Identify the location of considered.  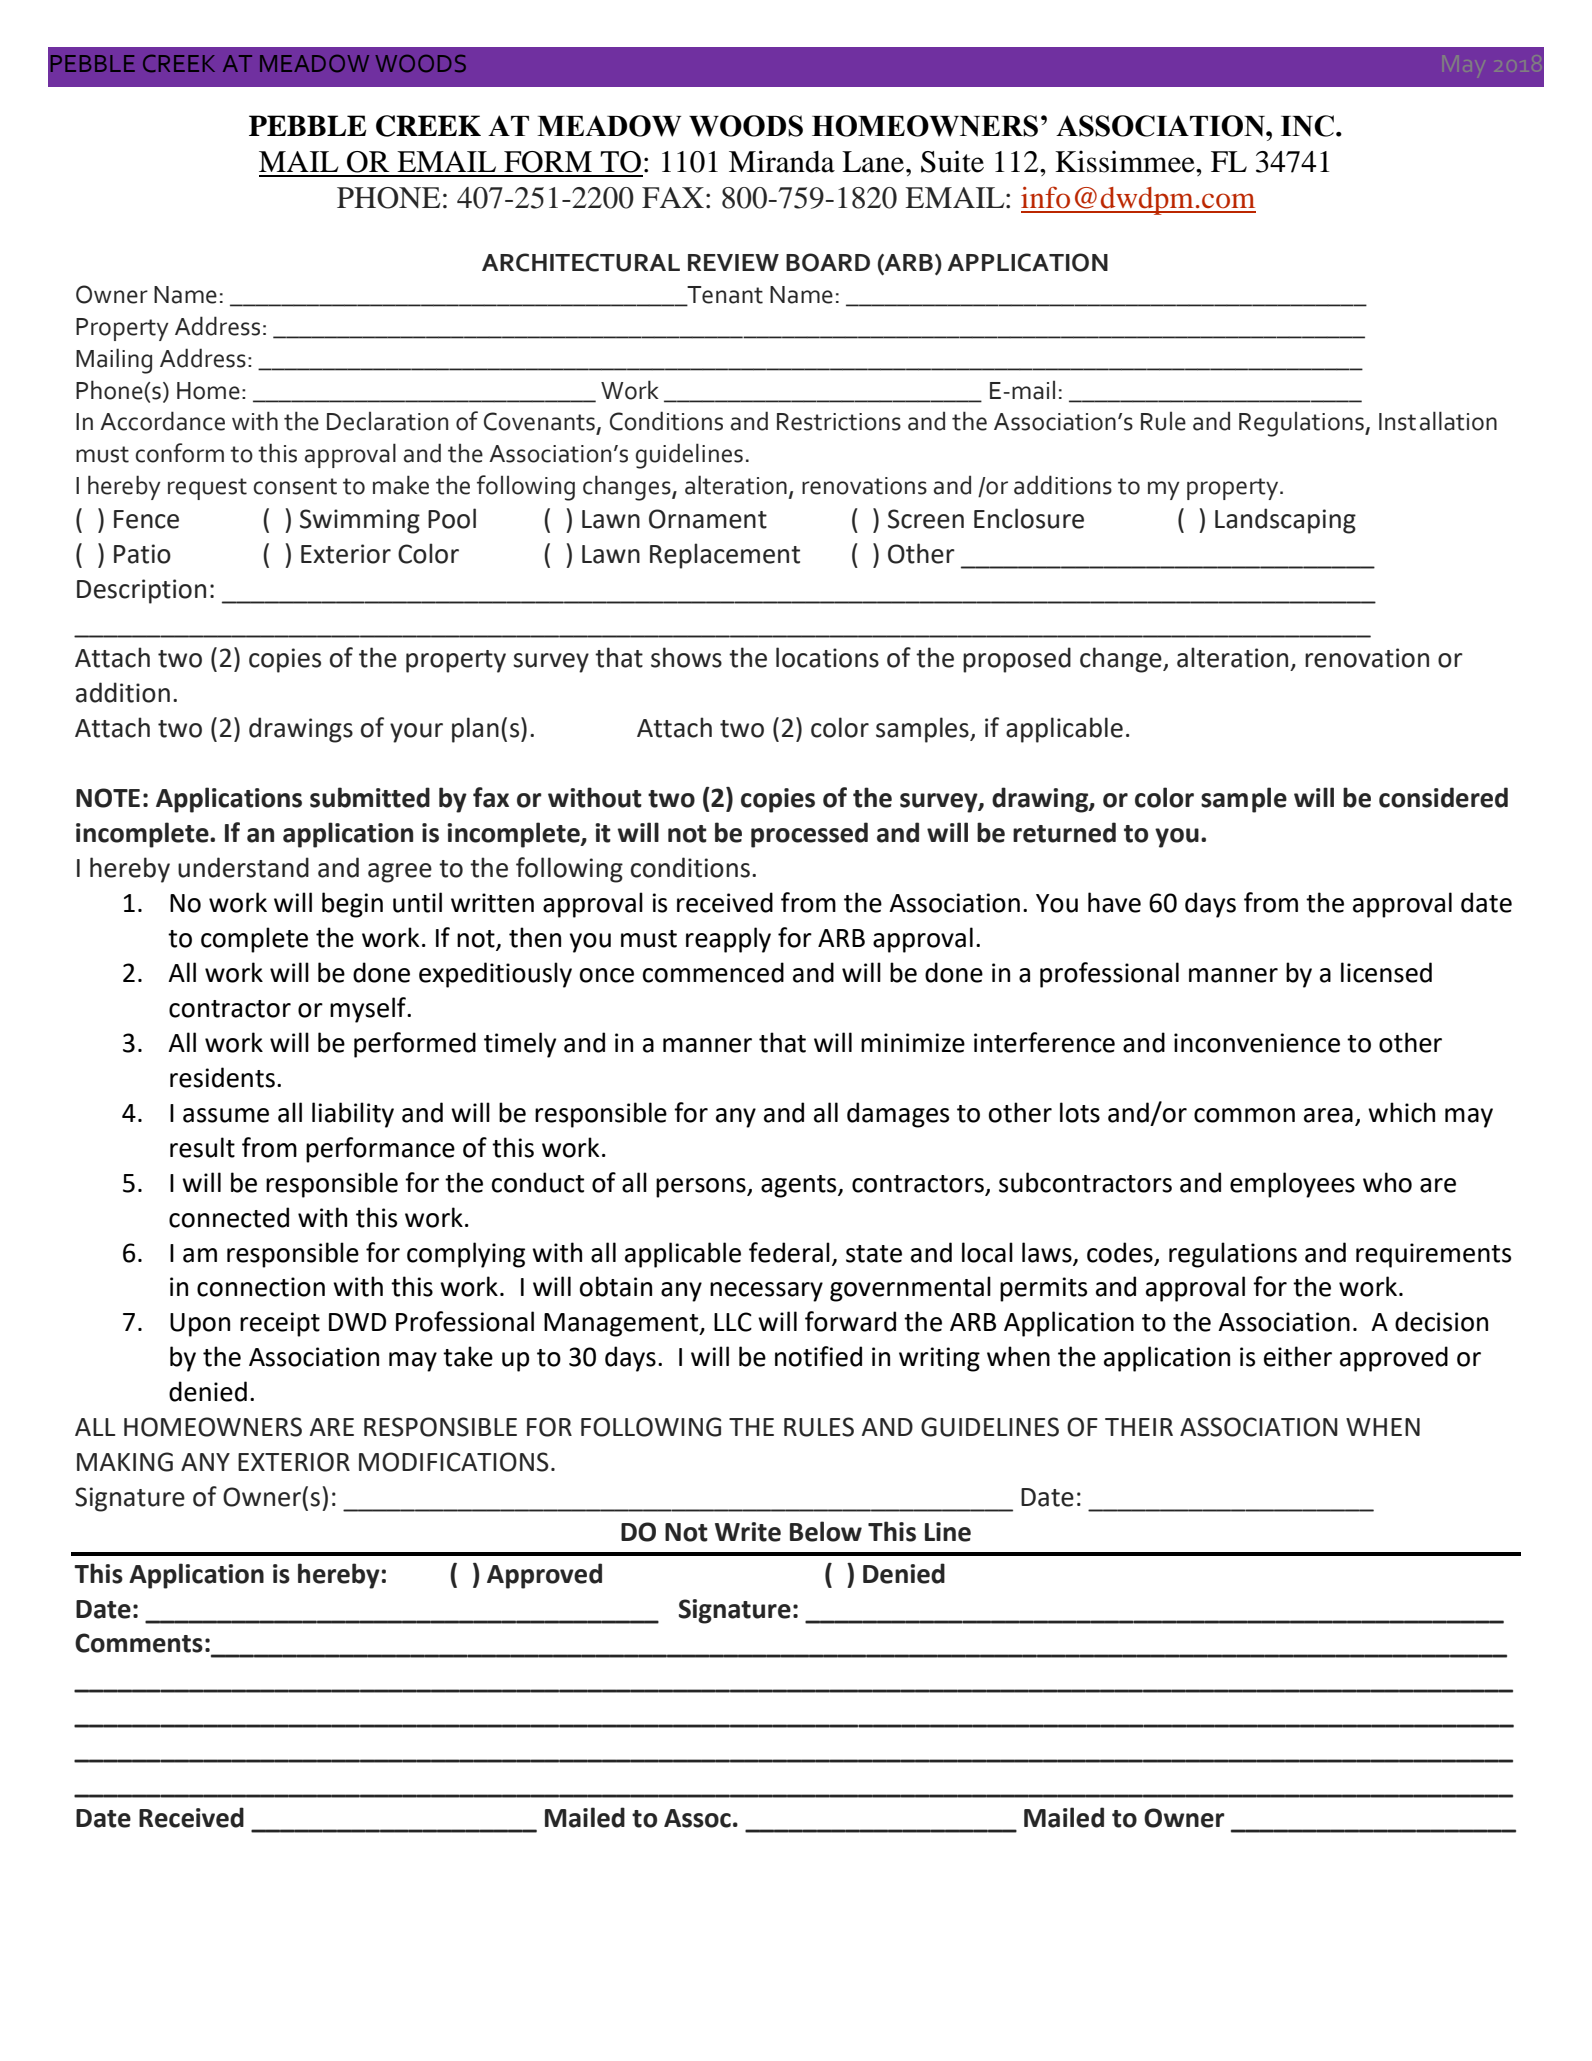
(1443, 797).
